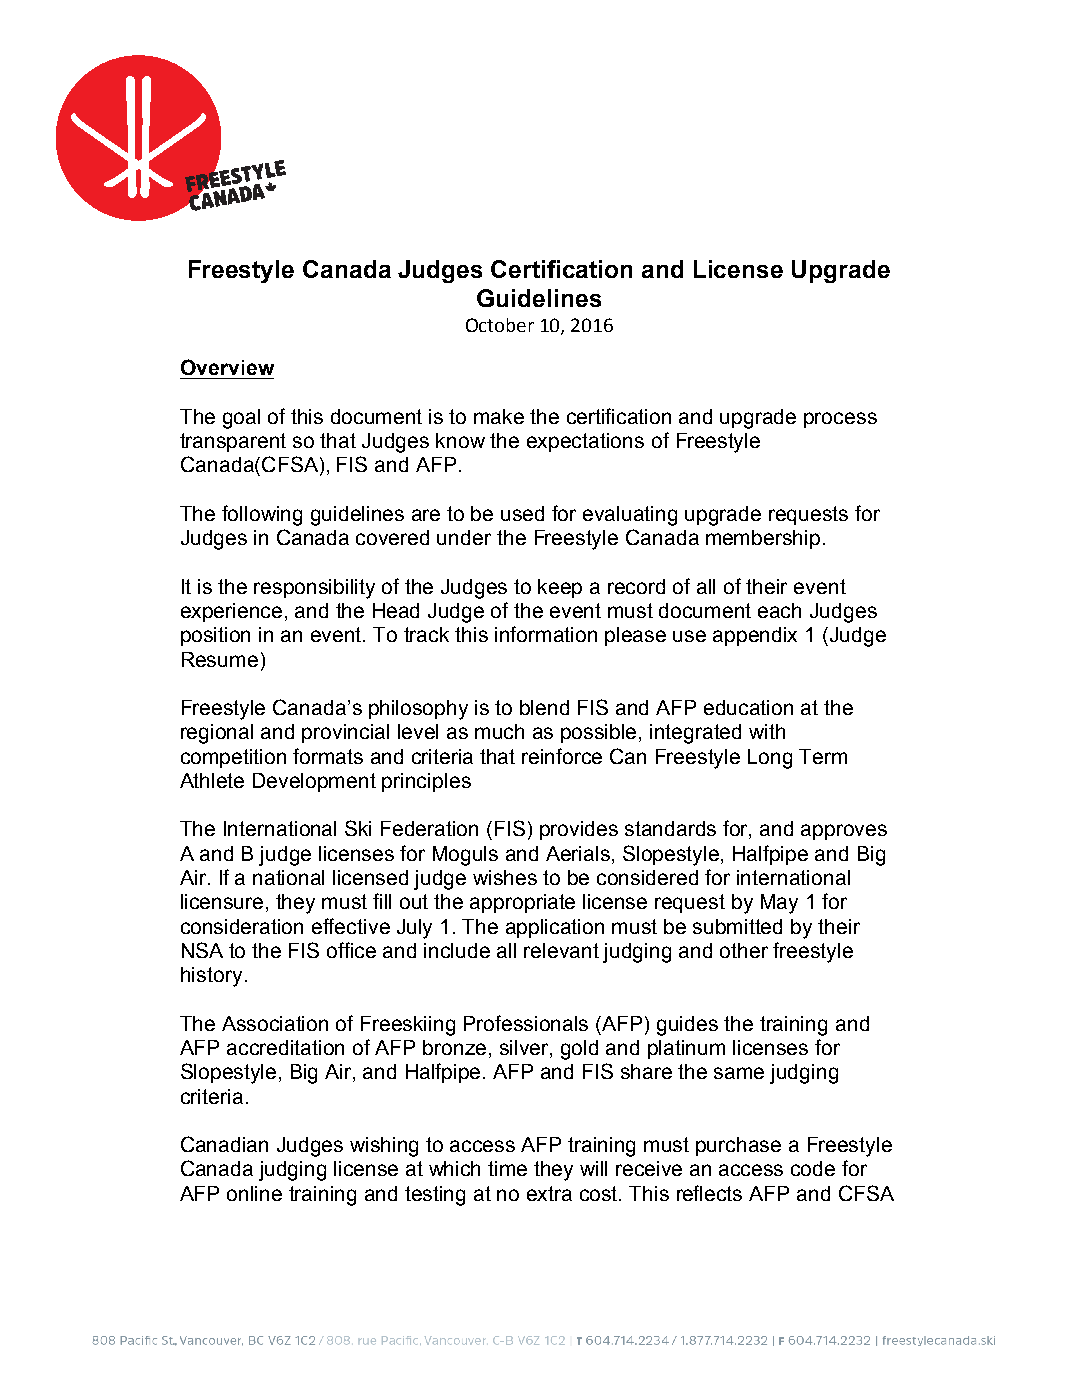 The height and width of the document is (1394, 1077). What do you see at coordinates (763, 539) in the document?
I see `membership` at bounding box center [763, 539].
